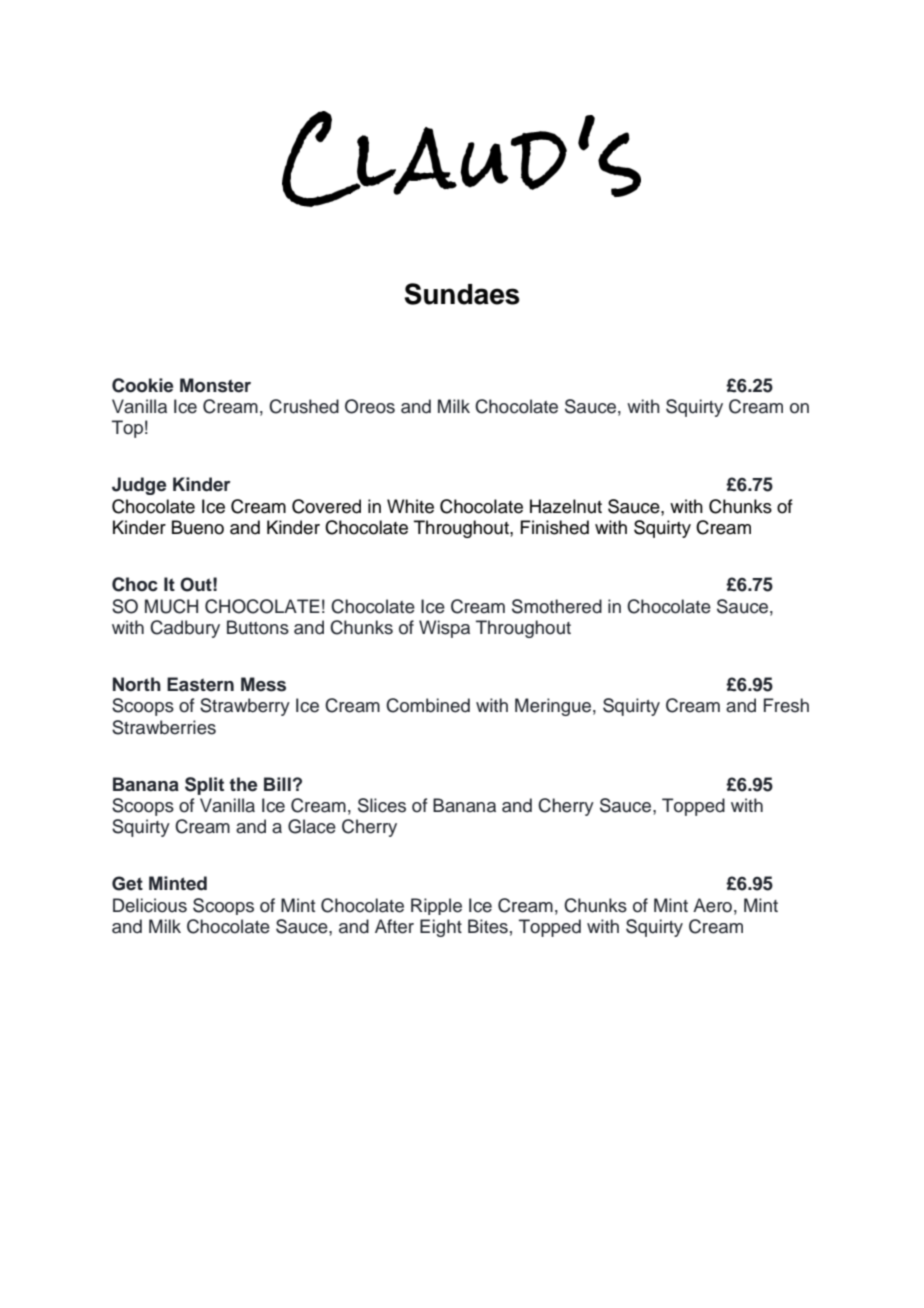  I want to click on Sundaes, so click(462, 294).
